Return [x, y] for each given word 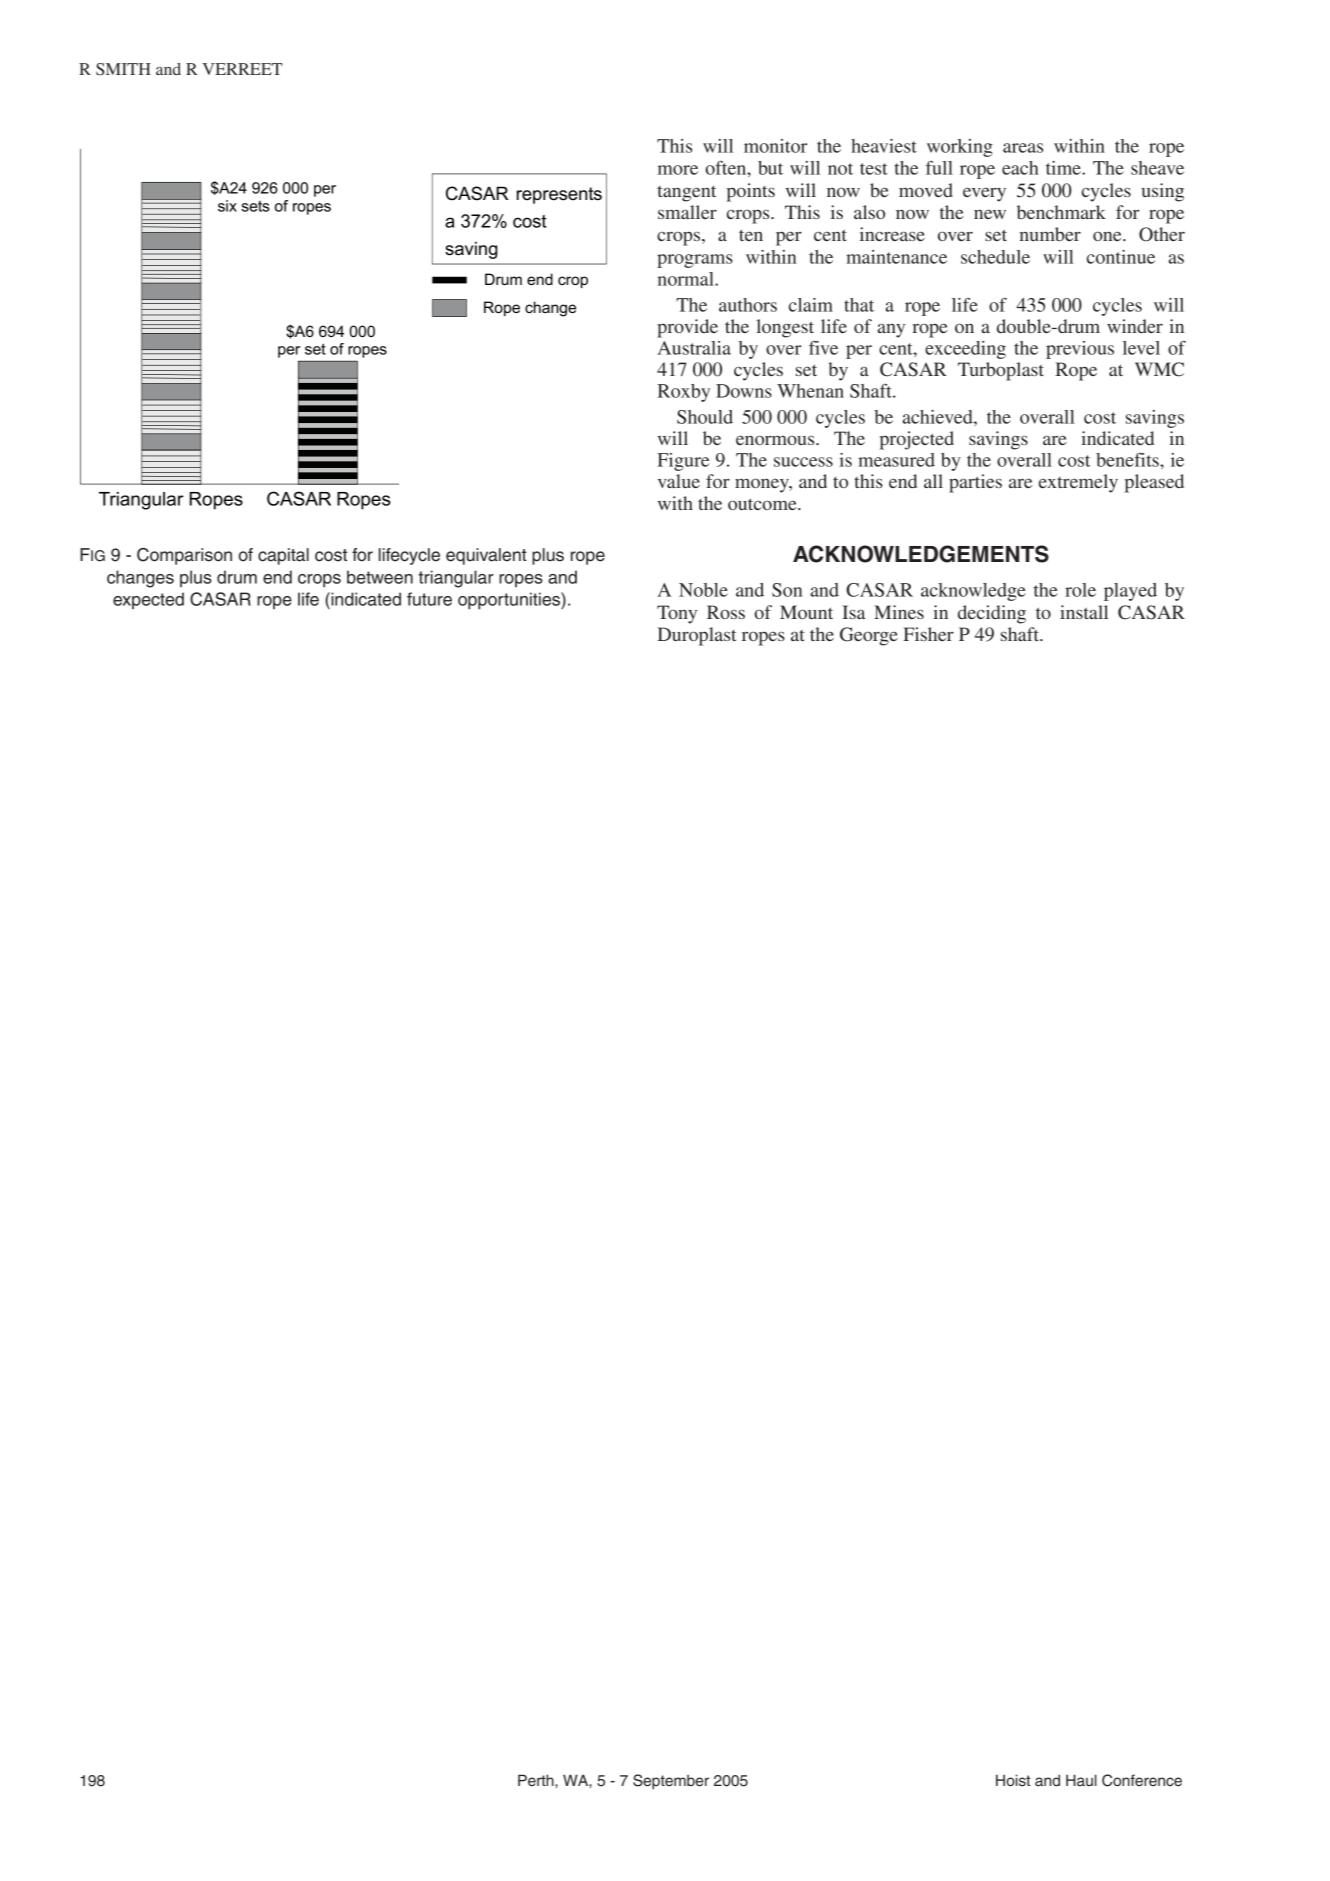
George [869, 636]
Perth [537, 1780]
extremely [1078, 483]
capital [283, 556]
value [679, 481]
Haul [1081, 1780]
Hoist [1013, 1780]
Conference [1142, 1780]
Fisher [928, 634]
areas [1023, 148]
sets [255, 206]
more [678, 170]
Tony [677, 614]
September [671, 1782]
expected [148, 600]
